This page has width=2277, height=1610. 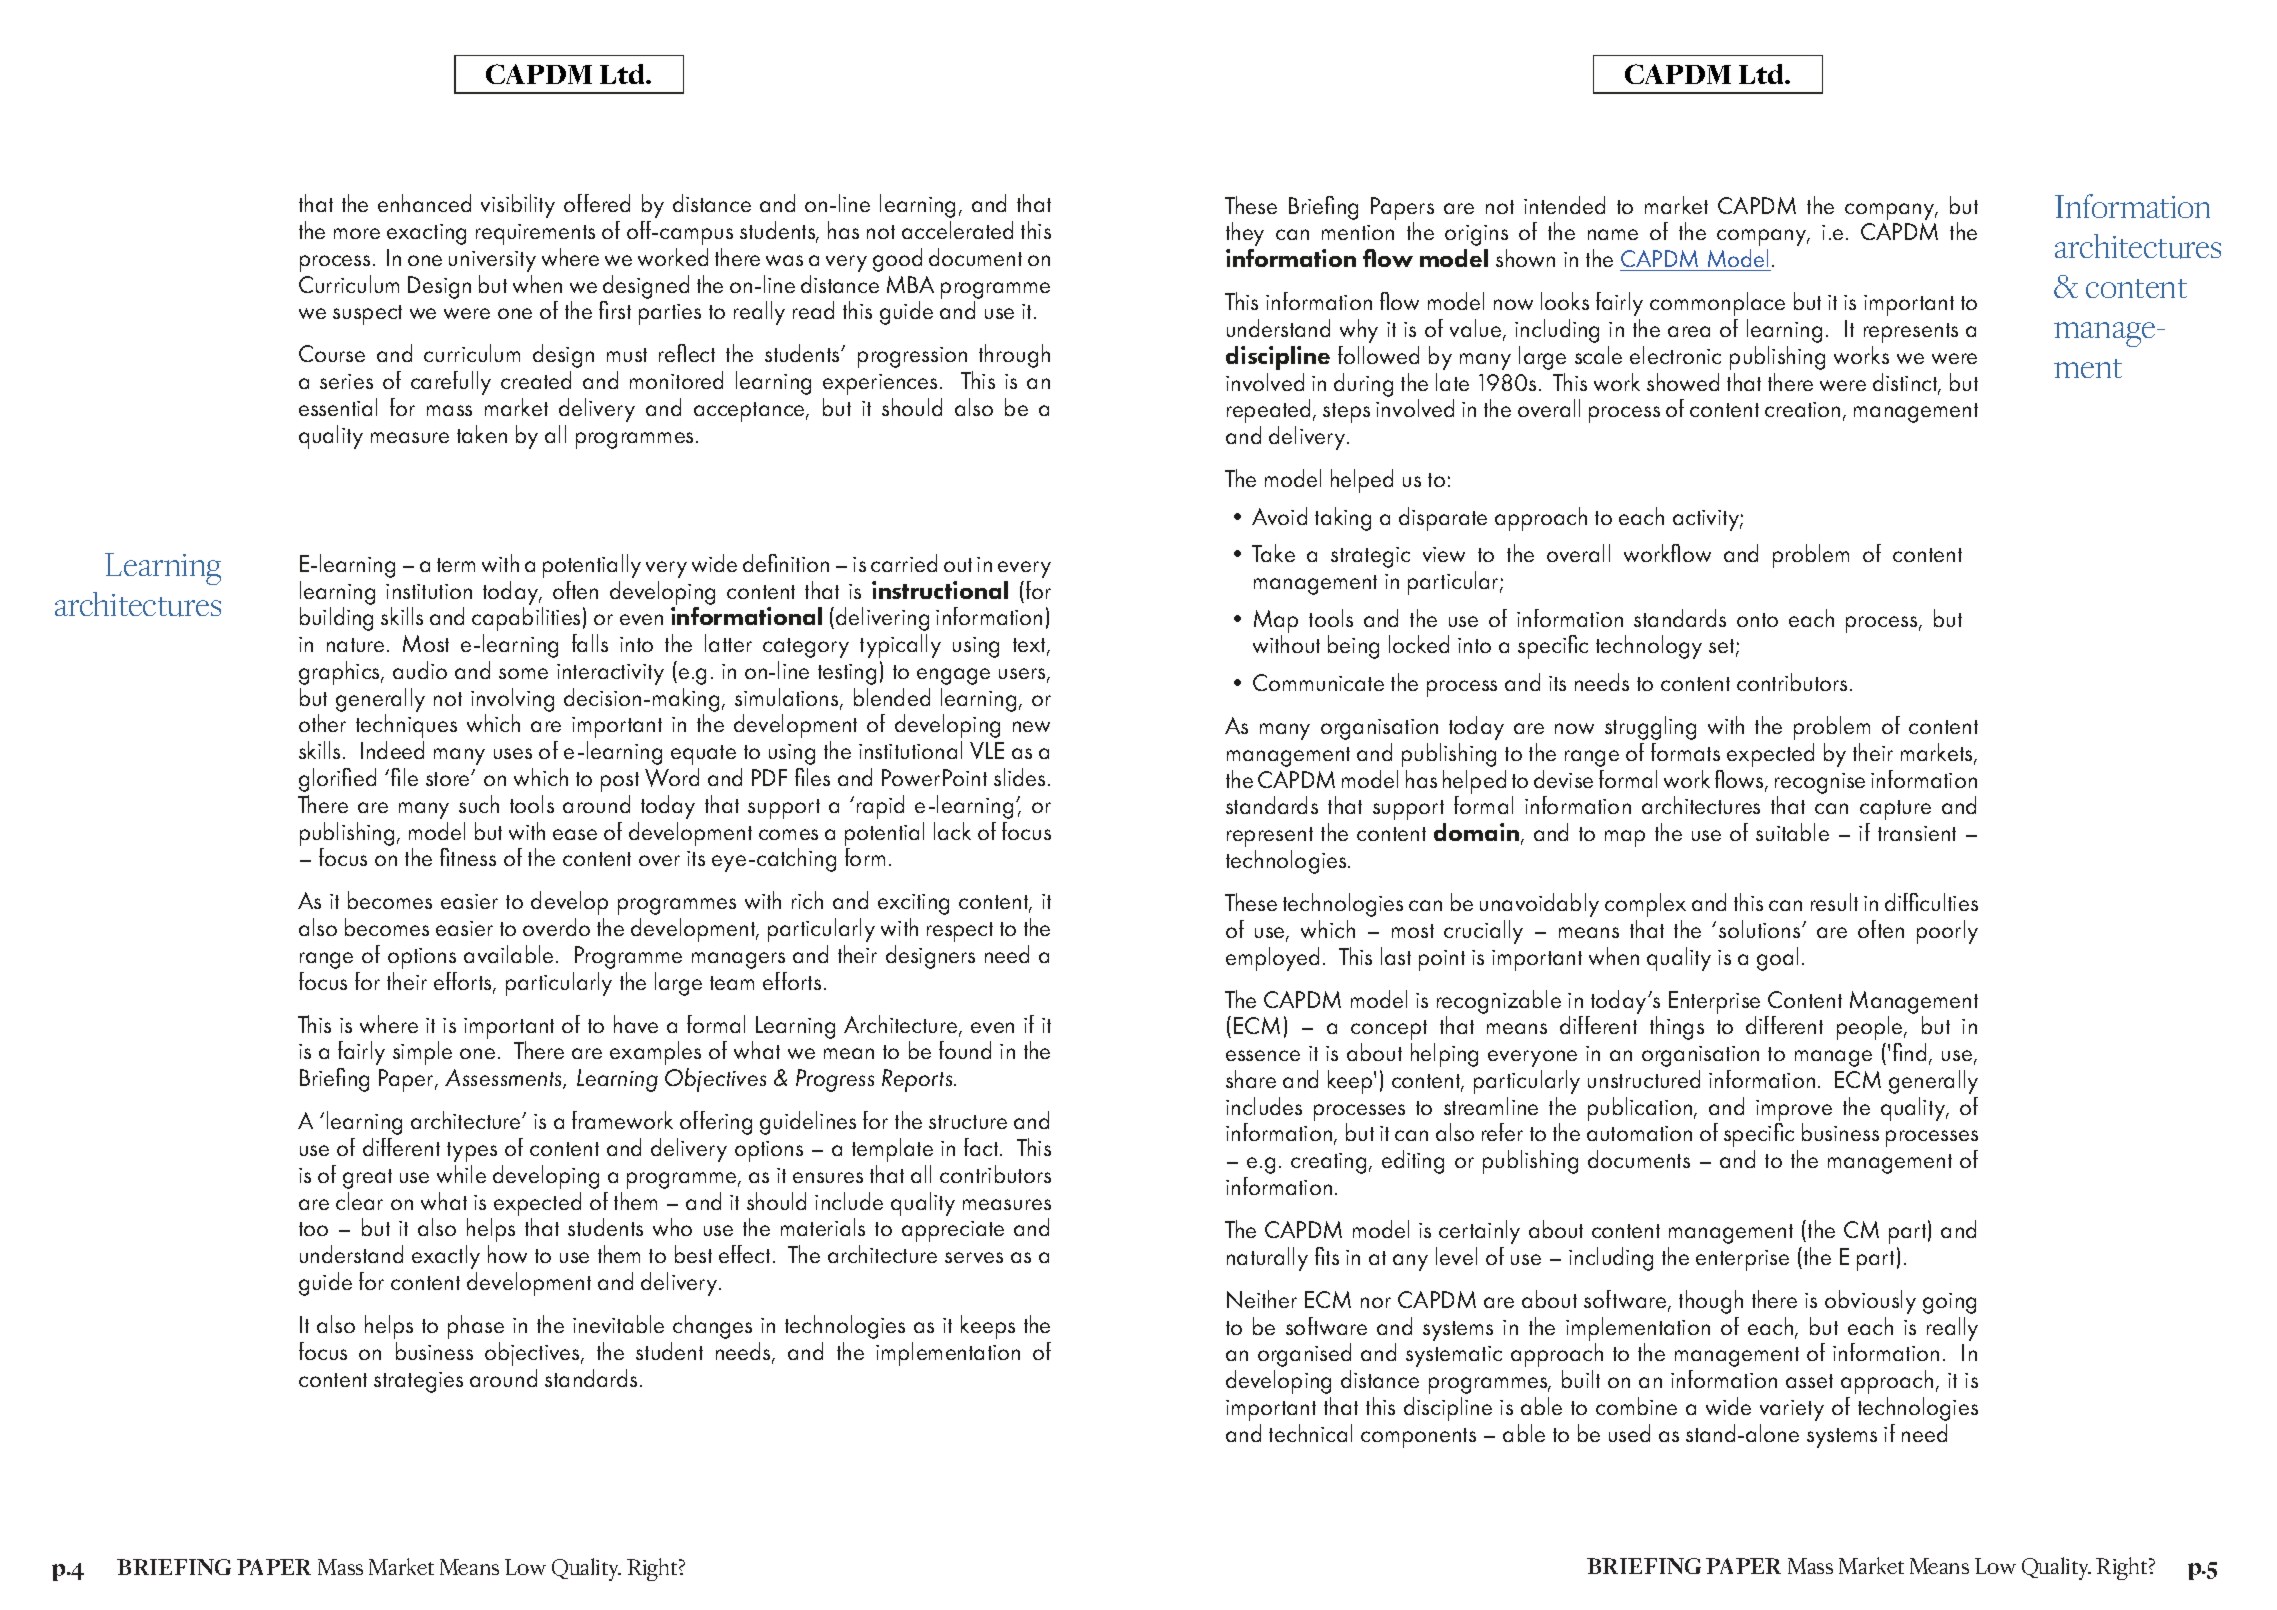 What do you see at coordinates (1310, 1433) in the page?
I see `technical` at bounding box center [1310, 1433].
